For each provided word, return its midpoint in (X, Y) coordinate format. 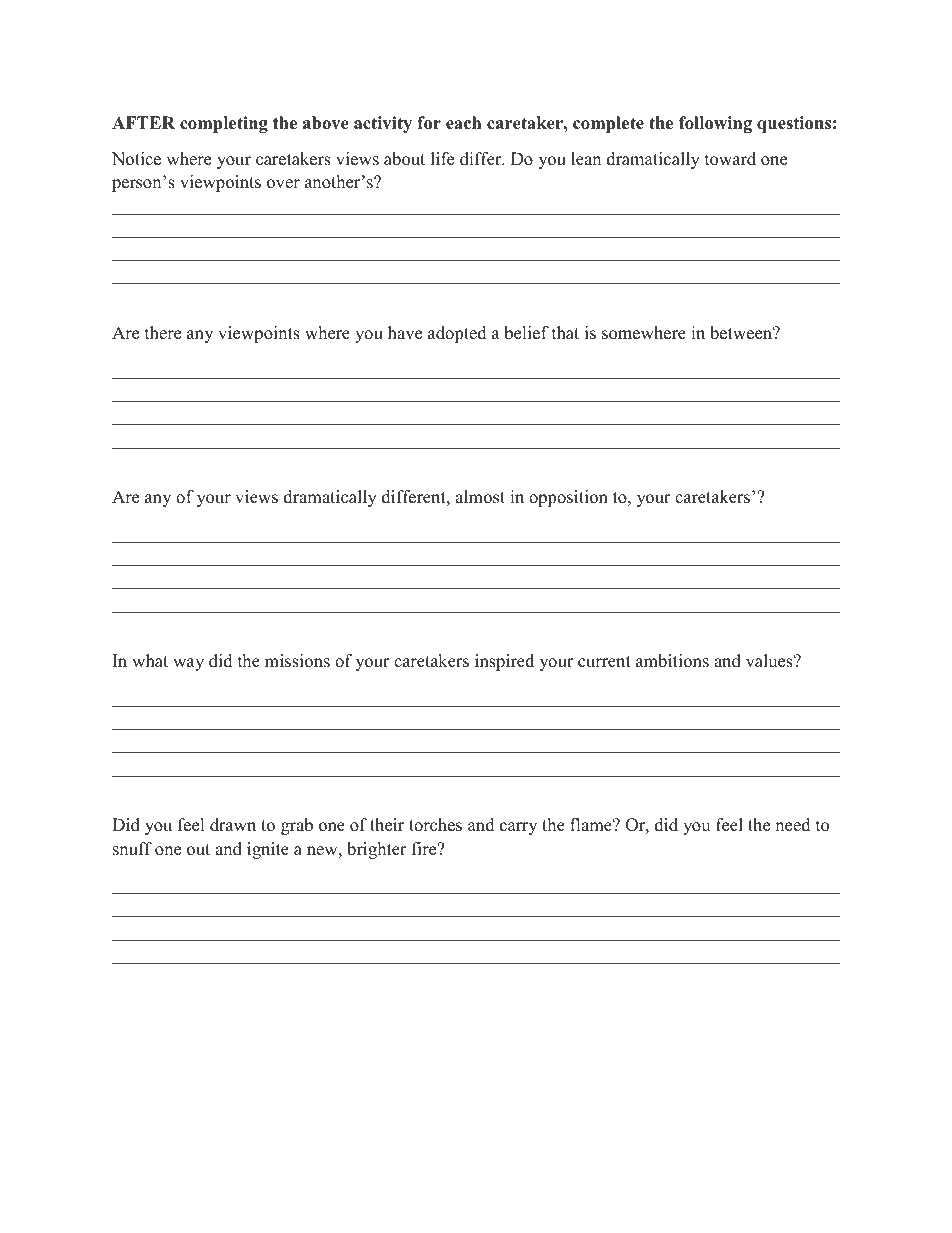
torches (435, 825)
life (442, 159)
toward (730, 159)
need (793, 825)
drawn (233, 825)
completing (224, 124)
